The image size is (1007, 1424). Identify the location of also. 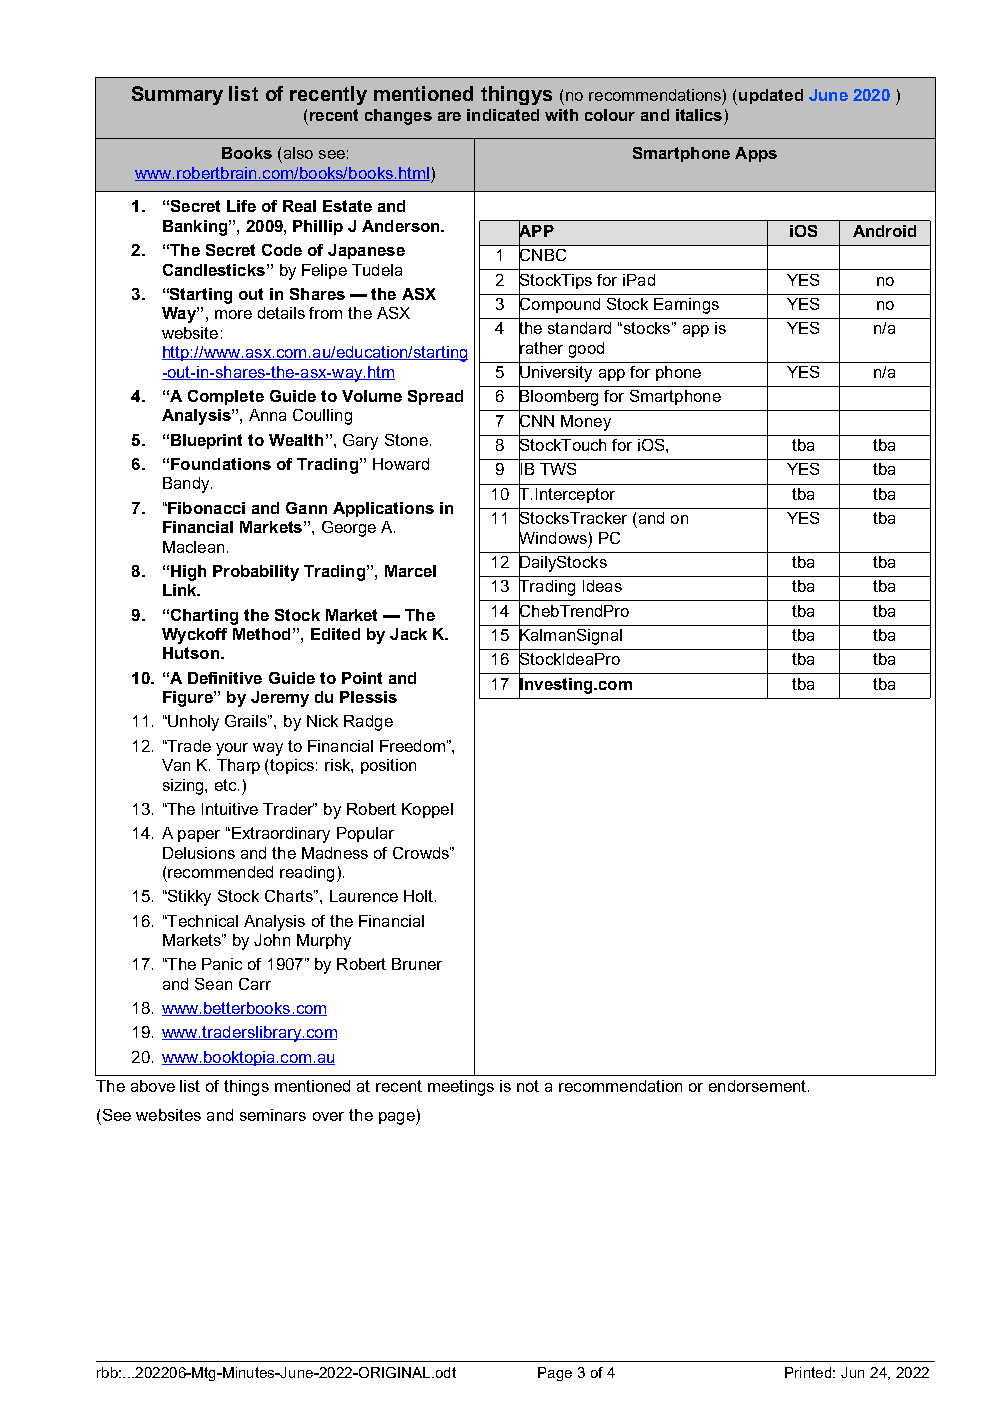
(298, 153).
